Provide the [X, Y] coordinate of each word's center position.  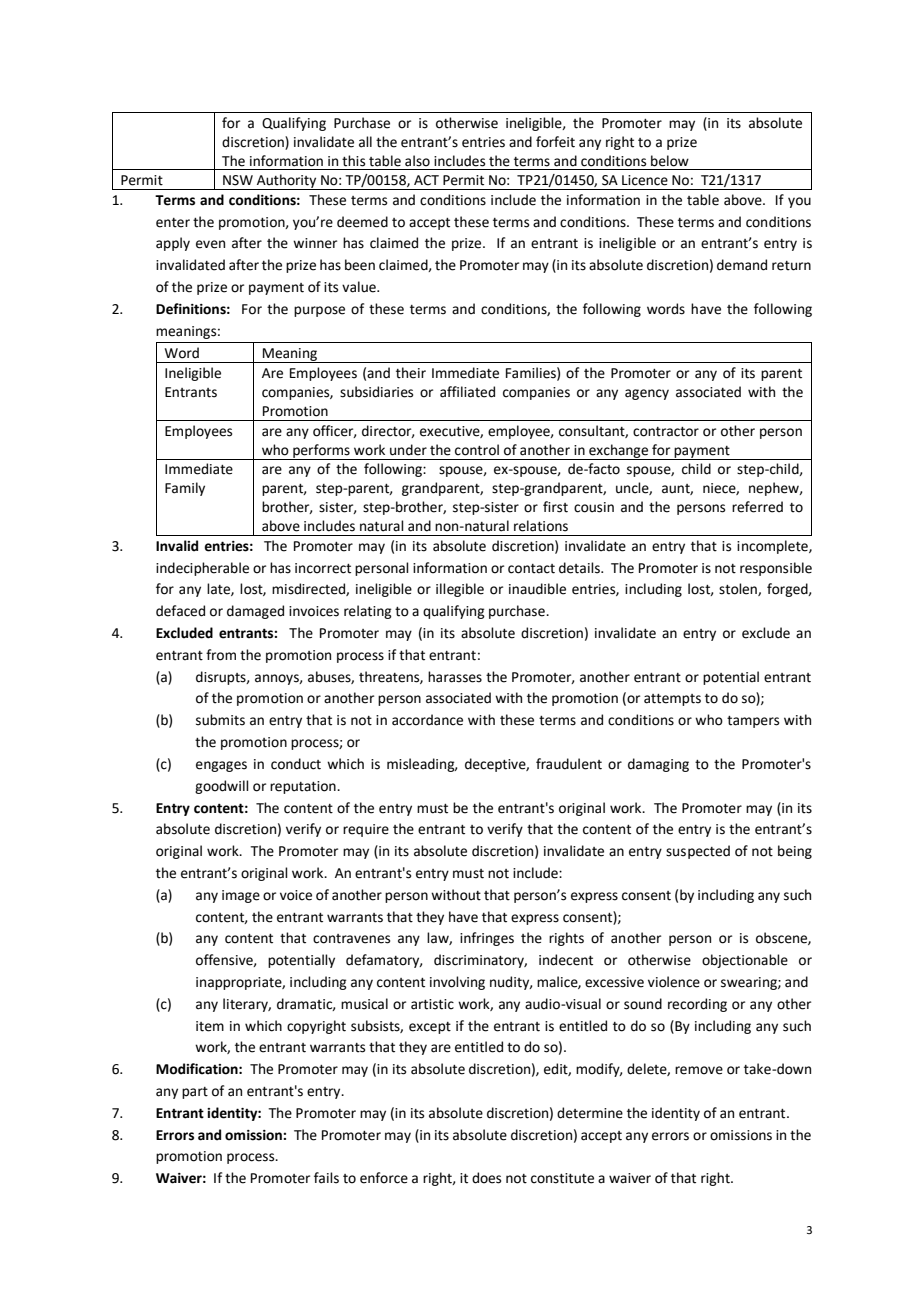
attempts [672, 700]
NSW [238, 180]
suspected [698, 852]
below [670, 161]
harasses [455, 677]
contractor [666, 432]
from [221, 655]
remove [699, 1070]
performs [321, 452]
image [241, 896]
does [486, 1178]
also [417, 161]
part [195, 1093]
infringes [487, 939]
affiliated [467, 392]
